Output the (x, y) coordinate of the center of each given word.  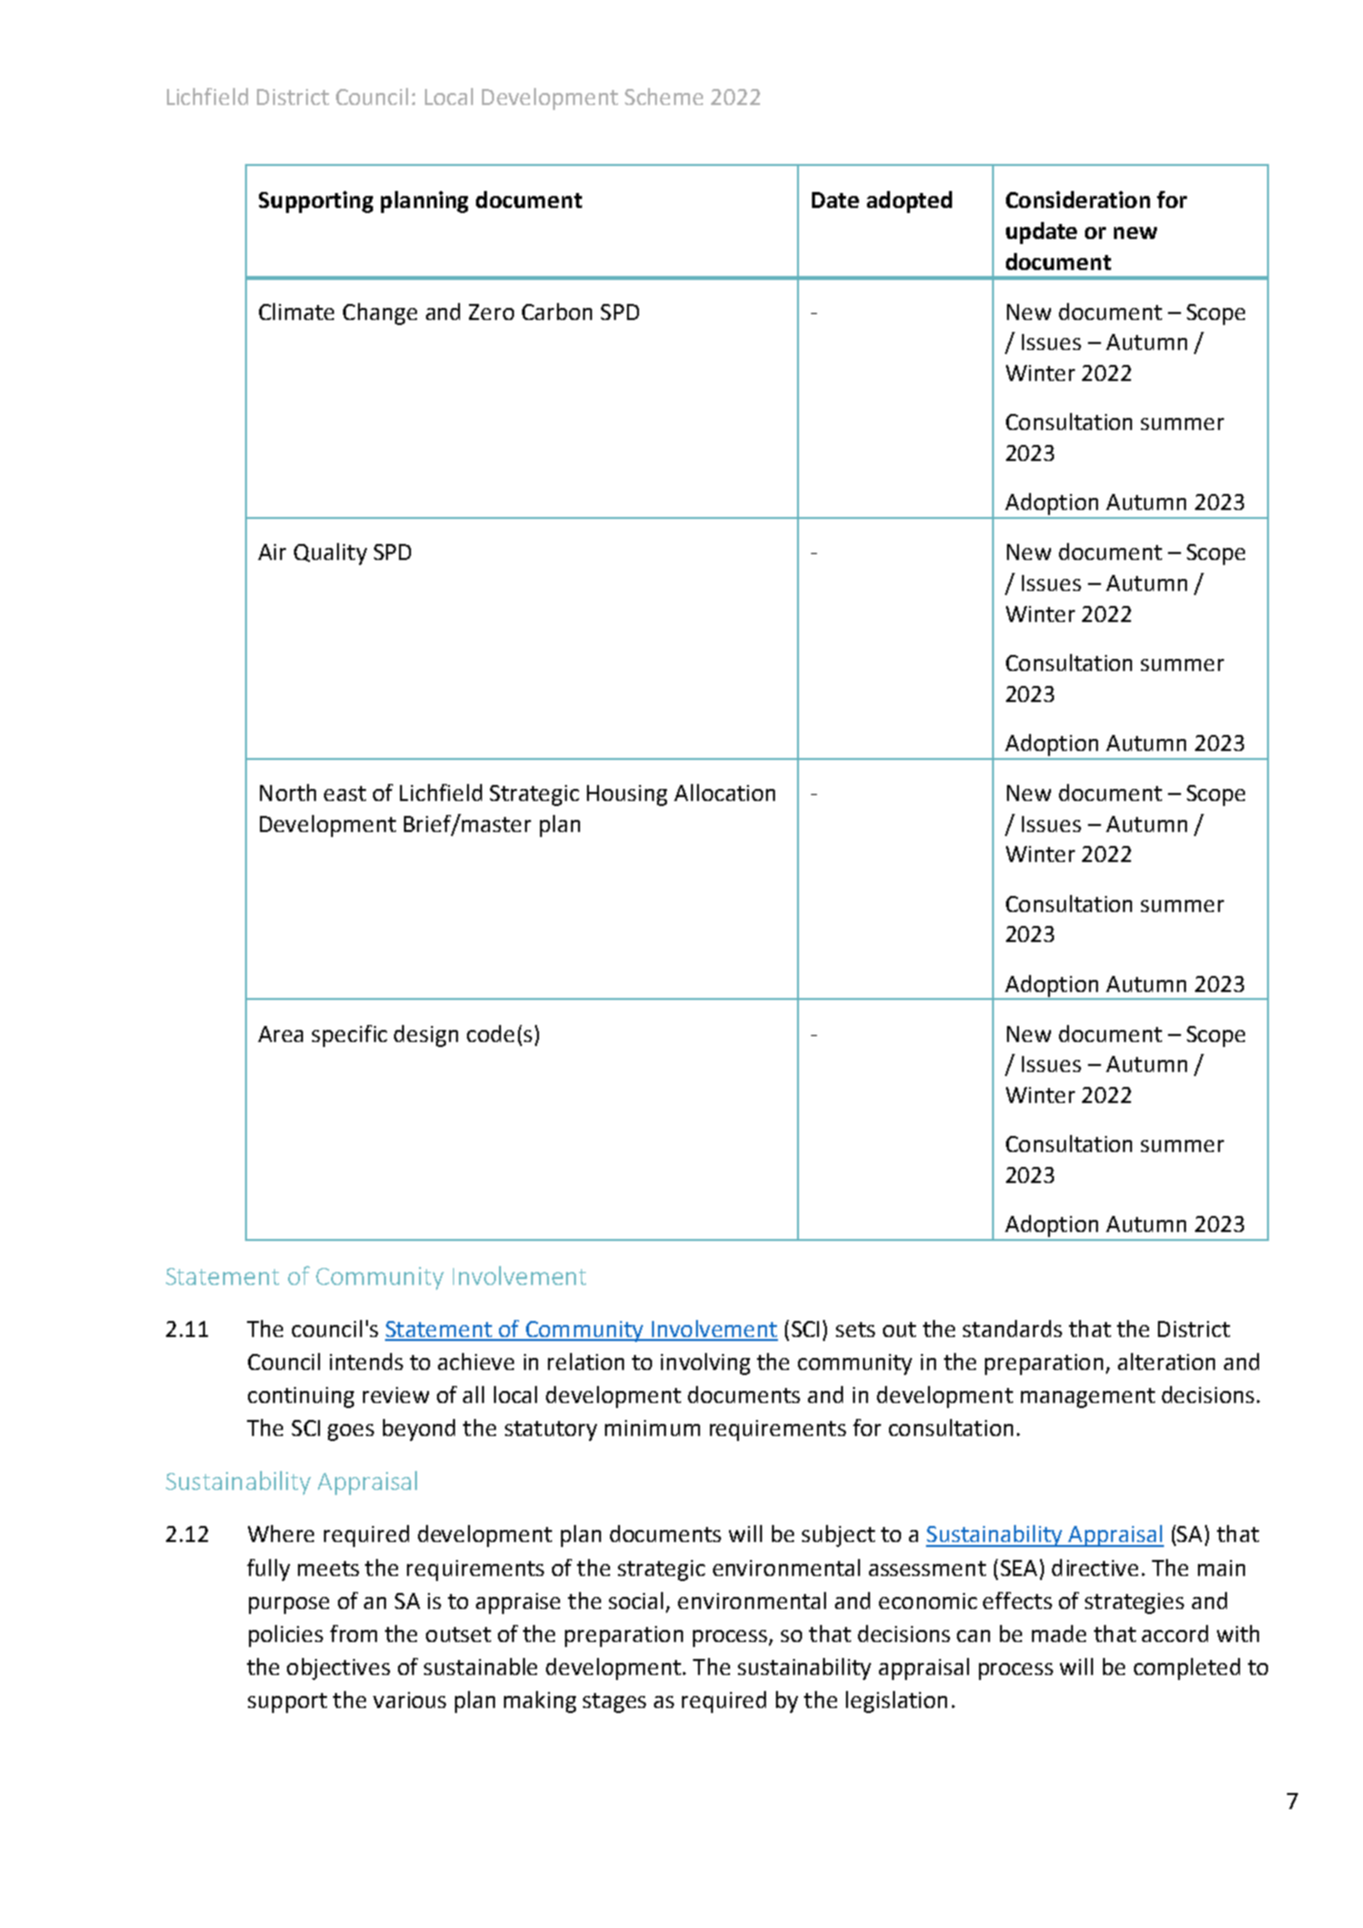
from (353, 1633)
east (345, 793)
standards (1012, 1328)
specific (349, 1036)
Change (380, 314)
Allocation (724, 792)
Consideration (1078, 199)
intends (366, 1361)
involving (705, 1364)
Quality (330, 554)
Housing (627, 795)
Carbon (557, 311)
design (426, 1036)
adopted (909, 202)
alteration (1166, 1361)
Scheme (664, 96)
